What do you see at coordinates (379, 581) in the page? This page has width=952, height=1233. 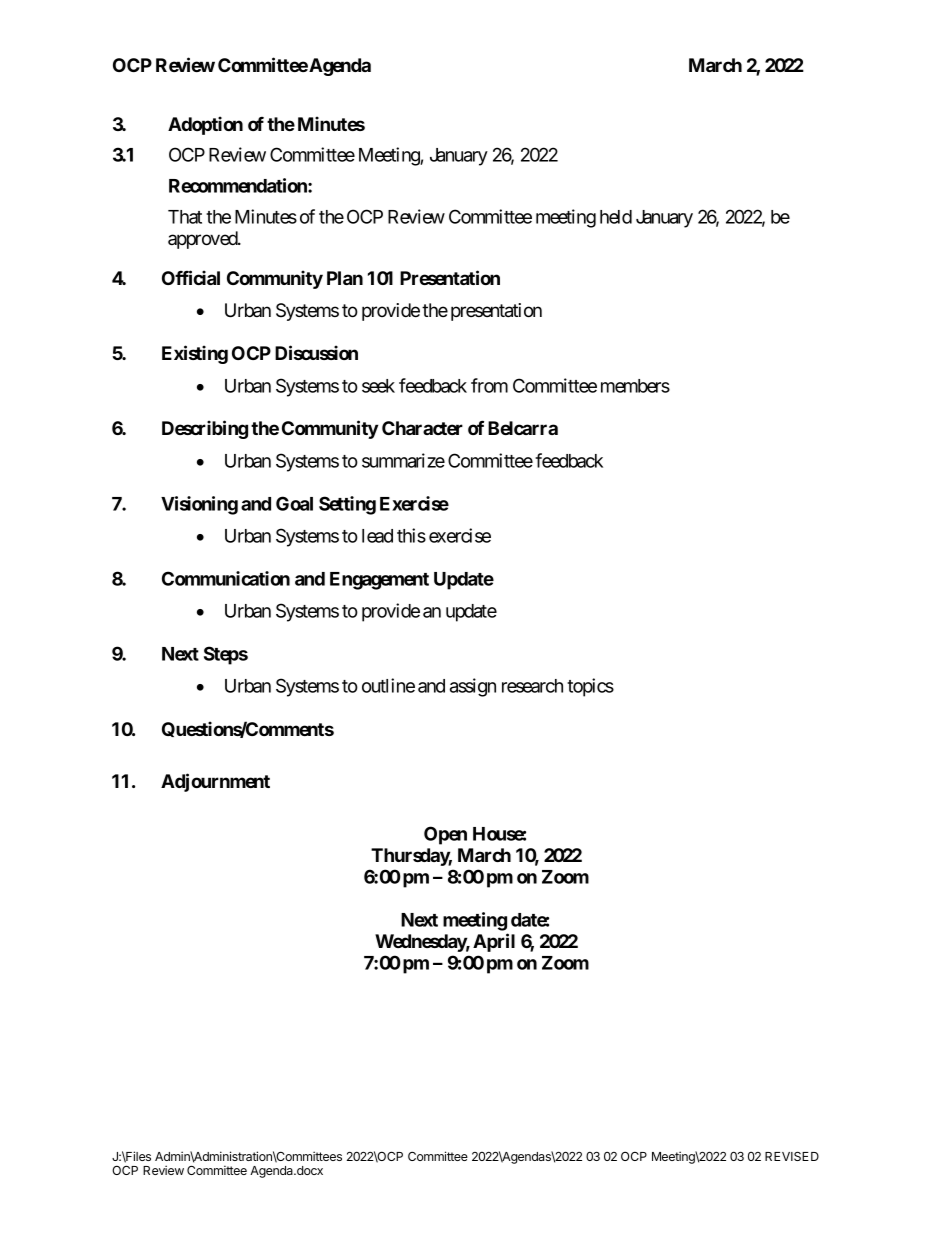 I see `Engagement` at bounding box center [379, 581].
